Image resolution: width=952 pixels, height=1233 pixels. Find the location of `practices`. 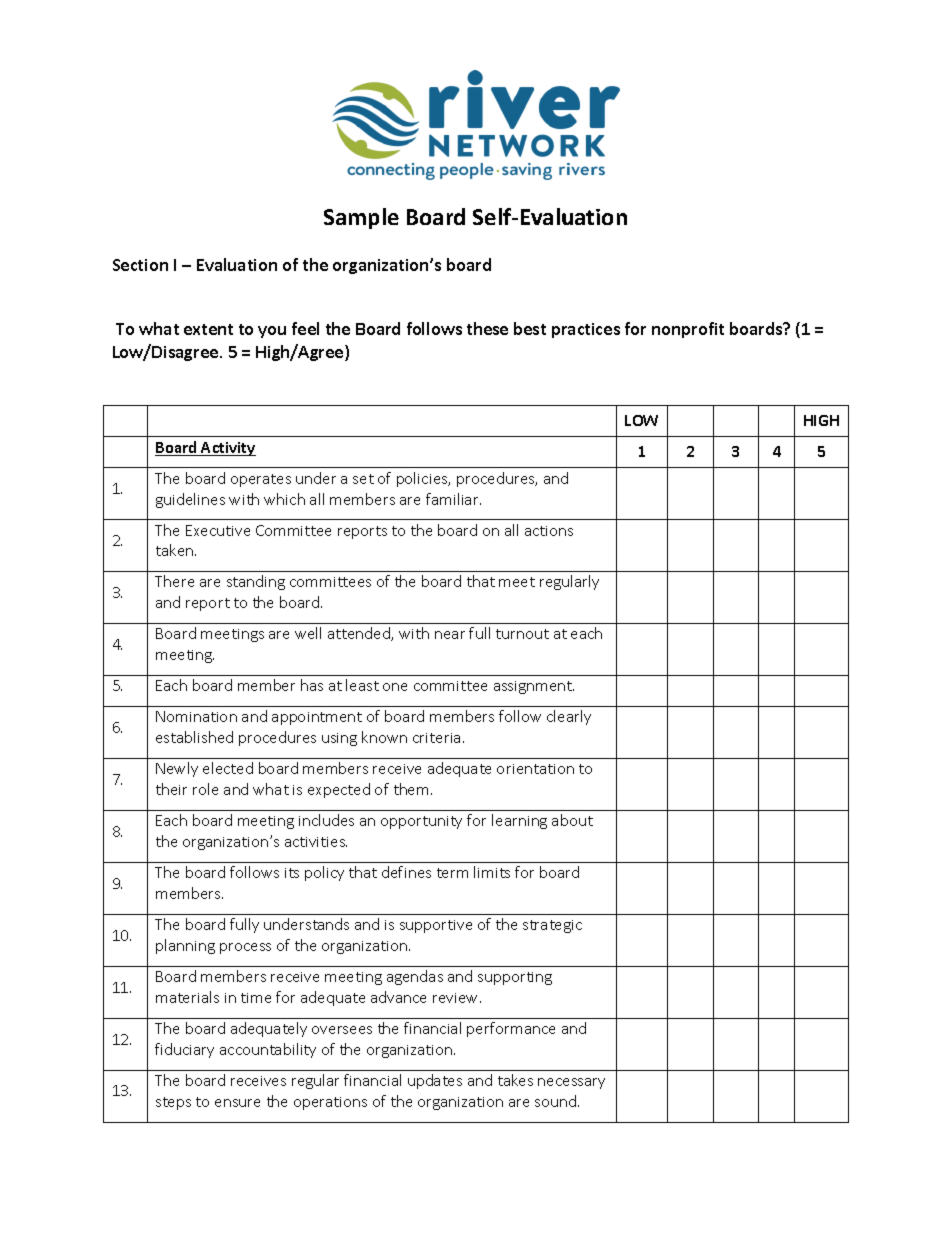

practices is located at coordinates (586, 330).
